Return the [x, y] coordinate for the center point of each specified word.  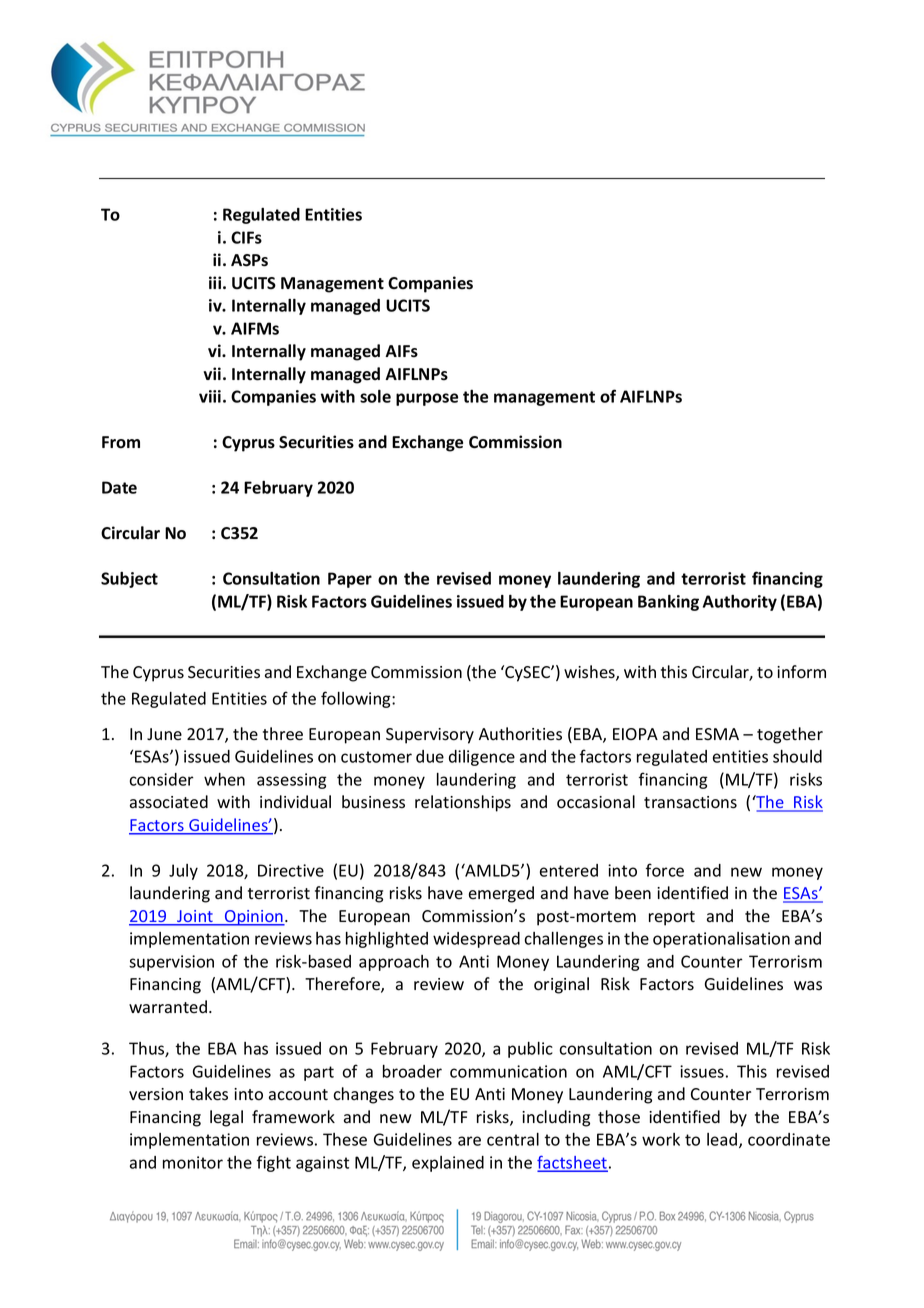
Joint [195, 917]
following [357, 699]
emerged [501, 894]
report [672, 918]
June [164, 734]
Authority [740, 603]
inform [801, 672]
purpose [427, 399]
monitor [193, 1162]
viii [210, 396]
